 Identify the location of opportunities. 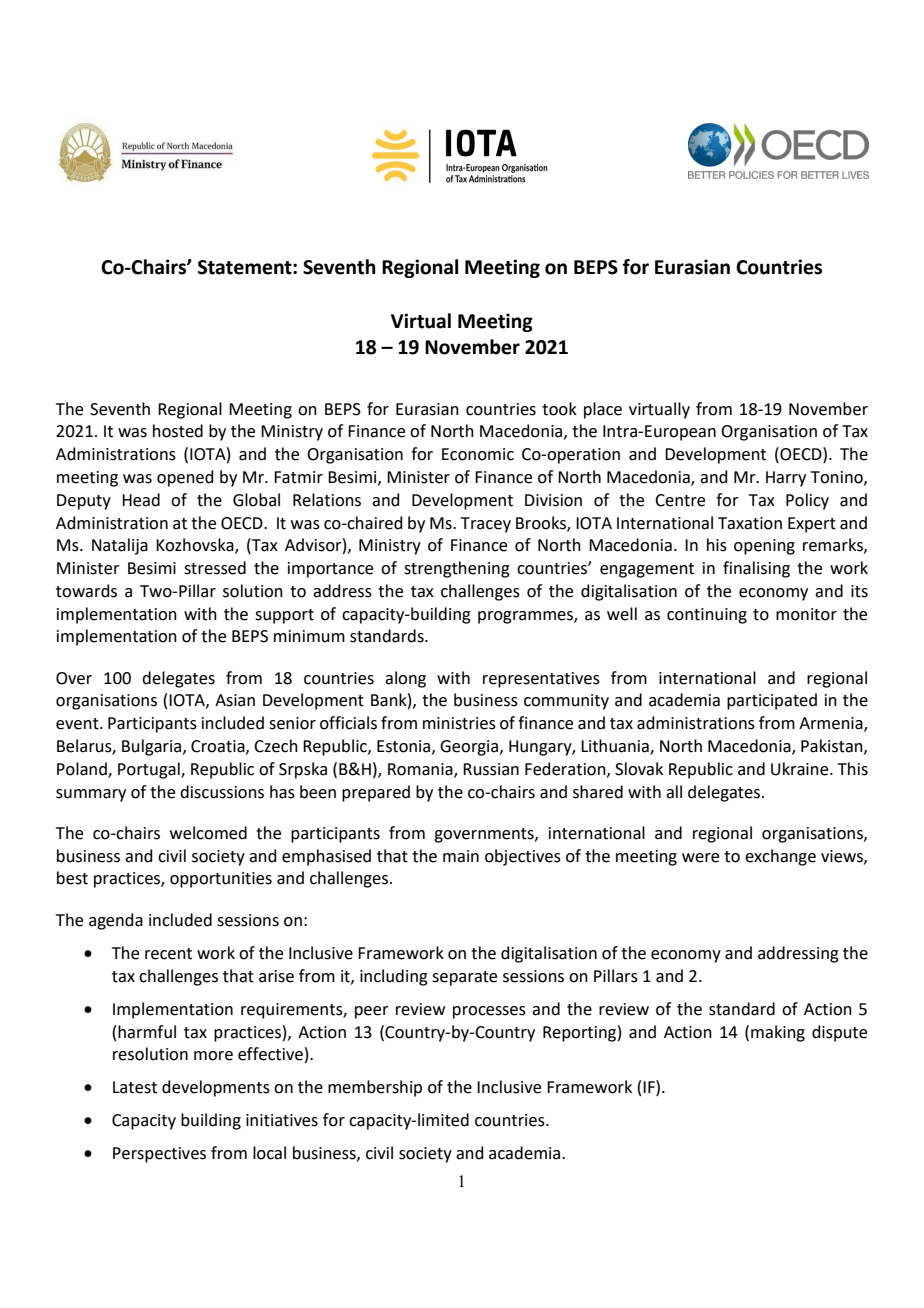
(221, 880).
